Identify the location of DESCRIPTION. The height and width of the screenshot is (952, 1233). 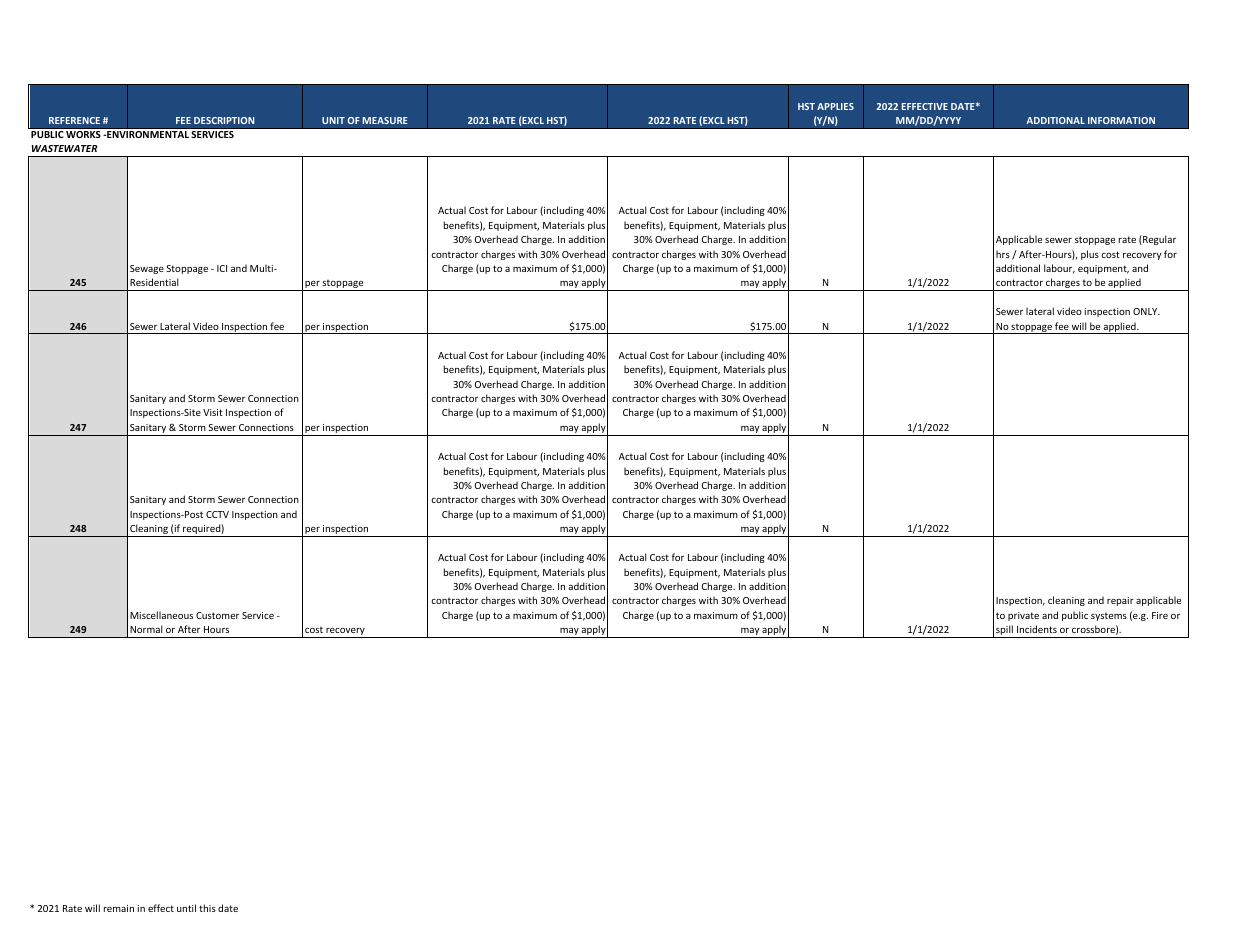
(224, 120).
